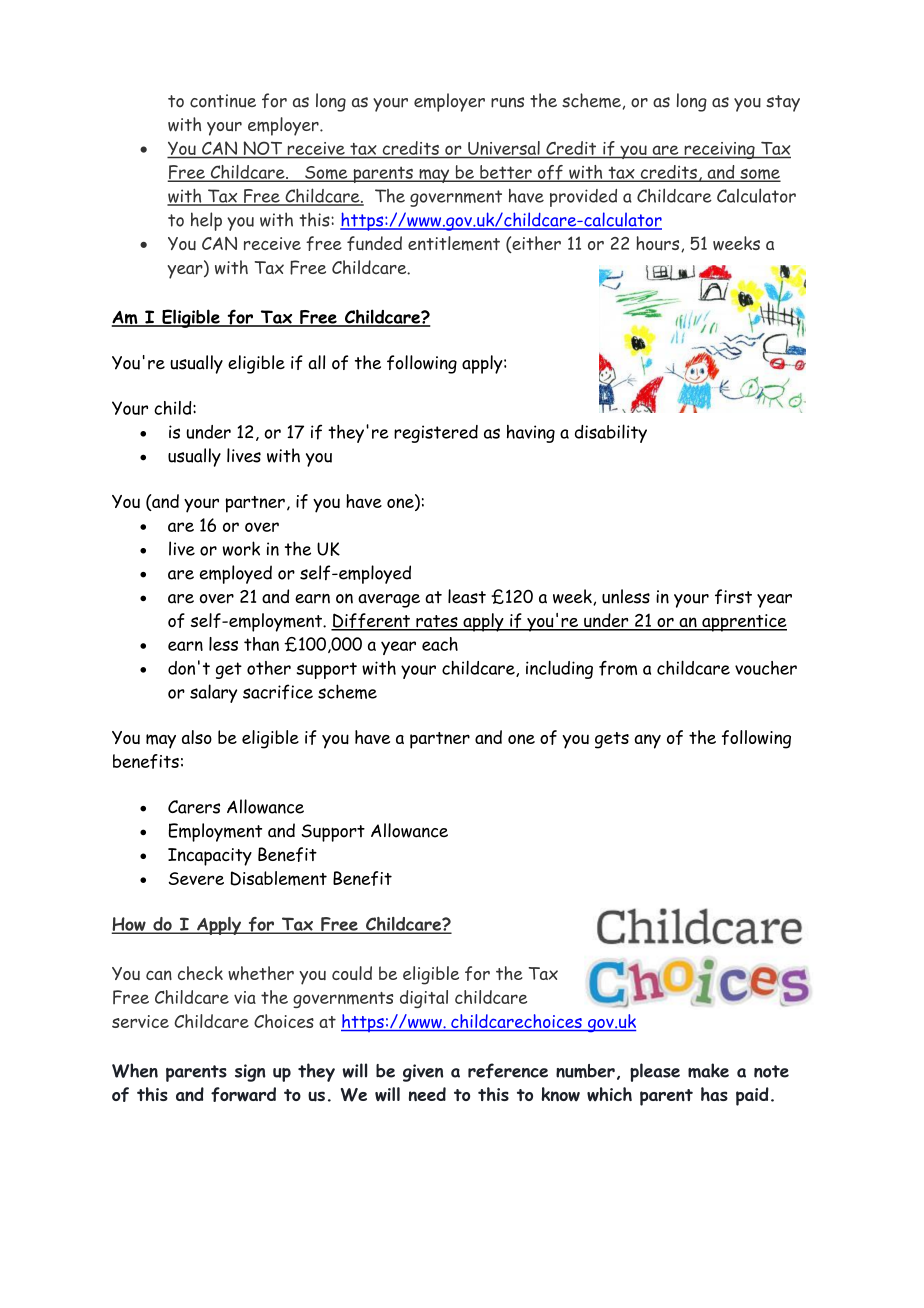 The height and width of the screenshot is (1308, 924). What do you see at coordinates (733, 596) in the screenshot?
I see `first` at bounding box center [733, 596].
